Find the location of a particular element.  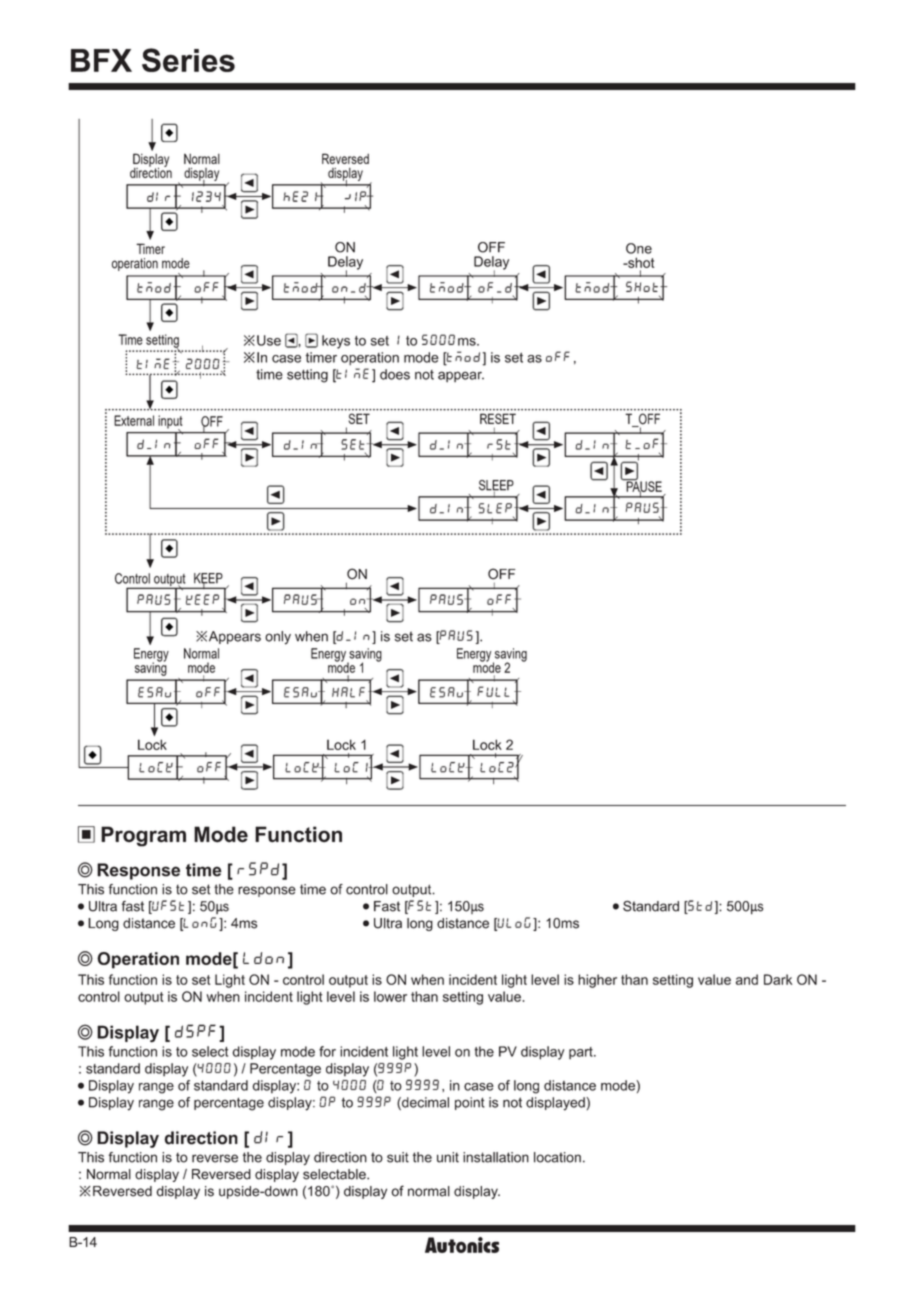

Program is located at coordinates (143, 836).
